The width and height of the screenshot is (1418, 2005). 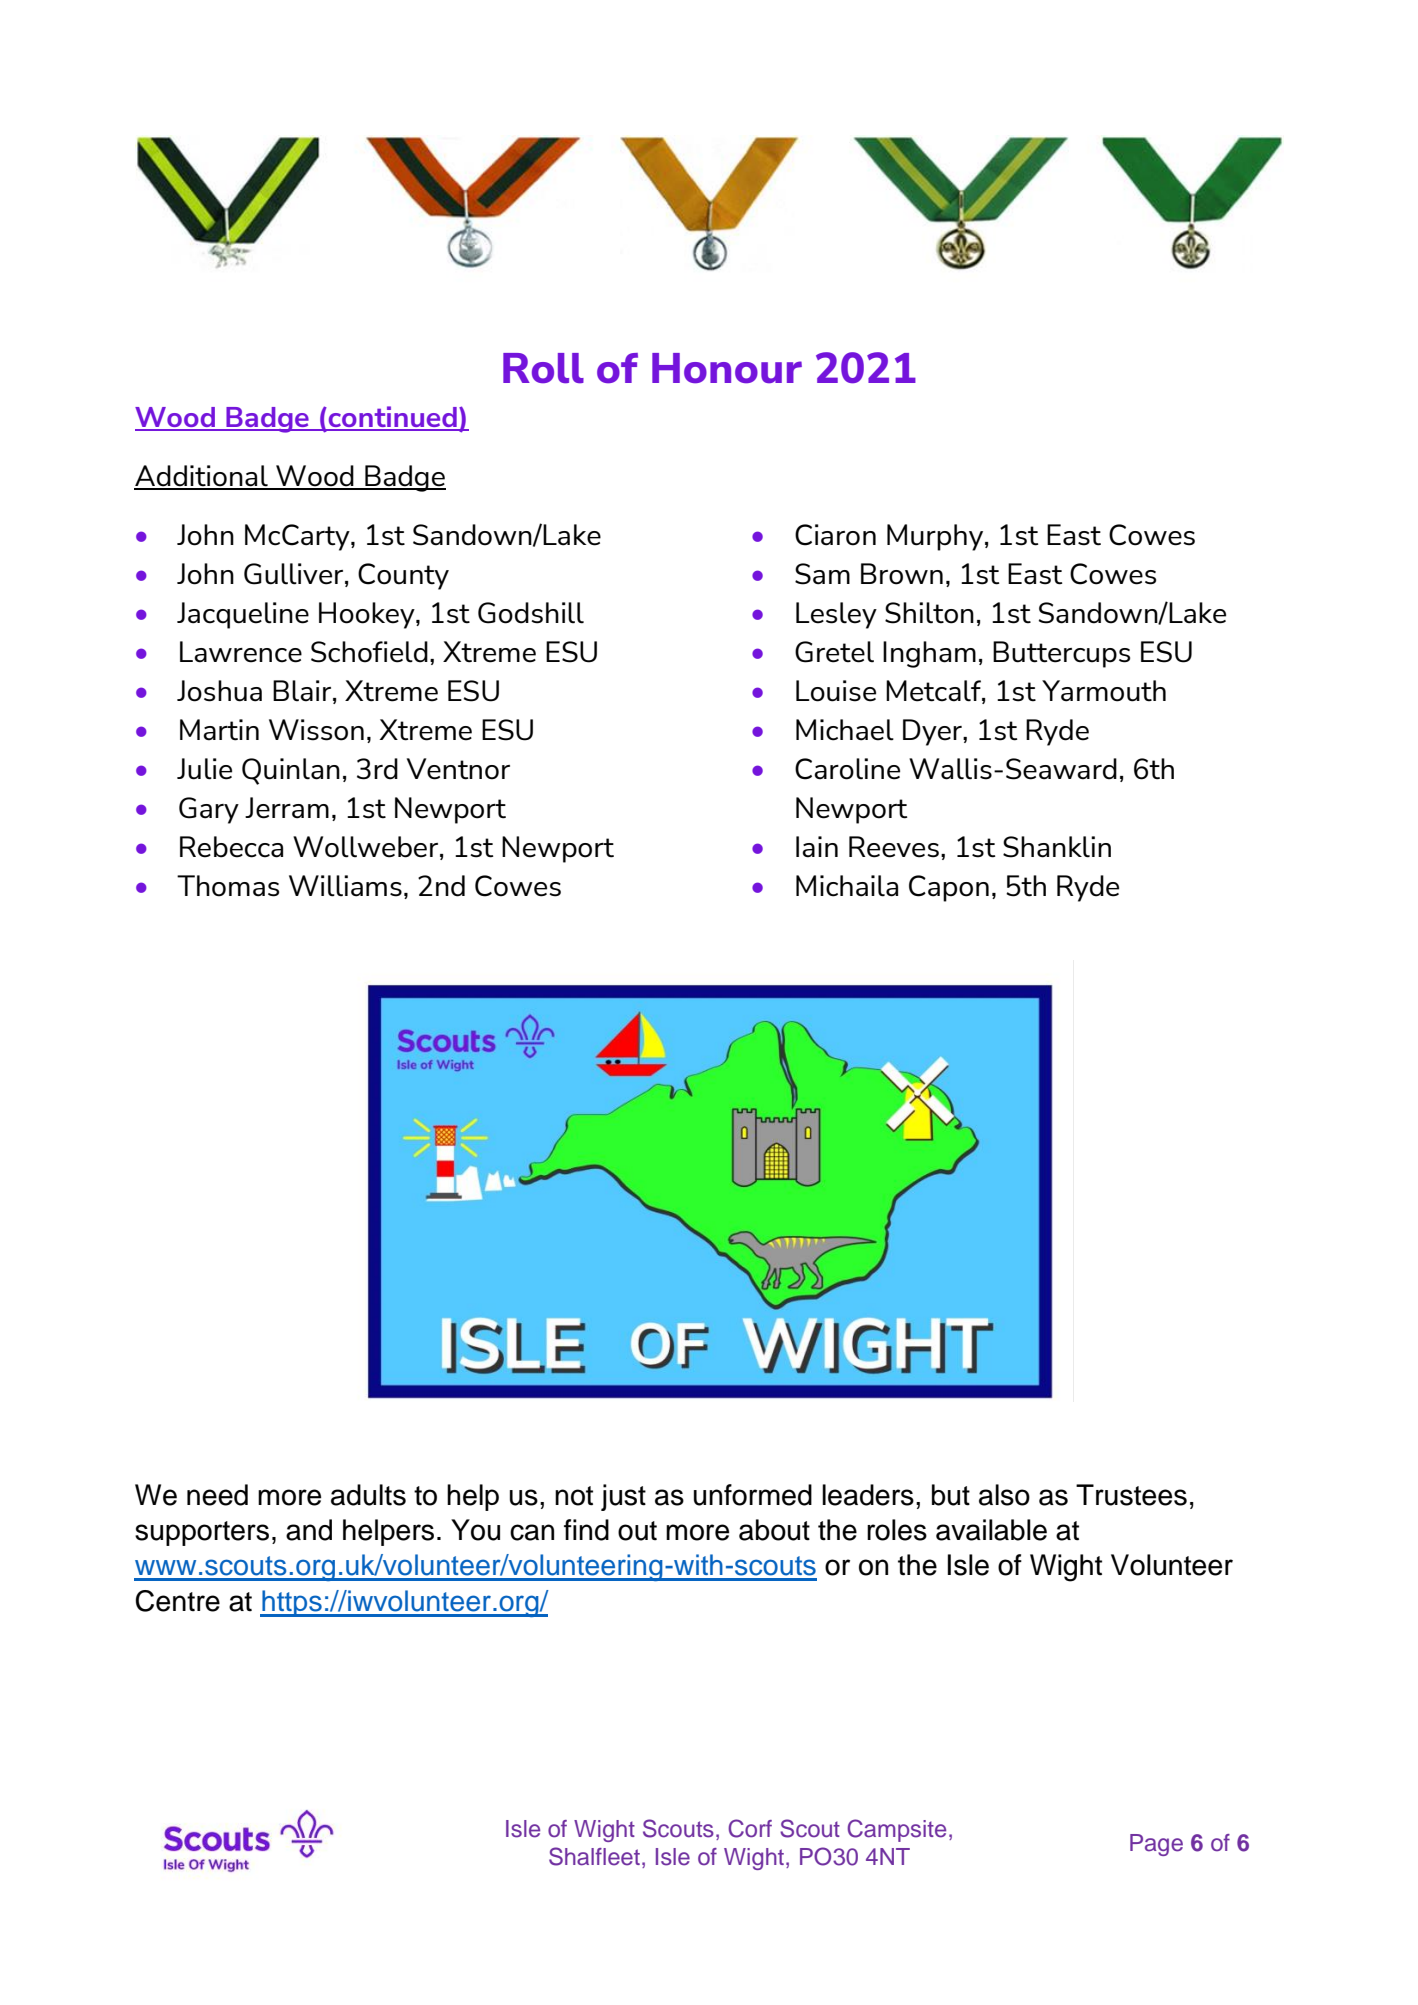 What do you see at coordinates (949, 888) in the screenshot?
I see `Capon` at bounding box center [949, 888].
